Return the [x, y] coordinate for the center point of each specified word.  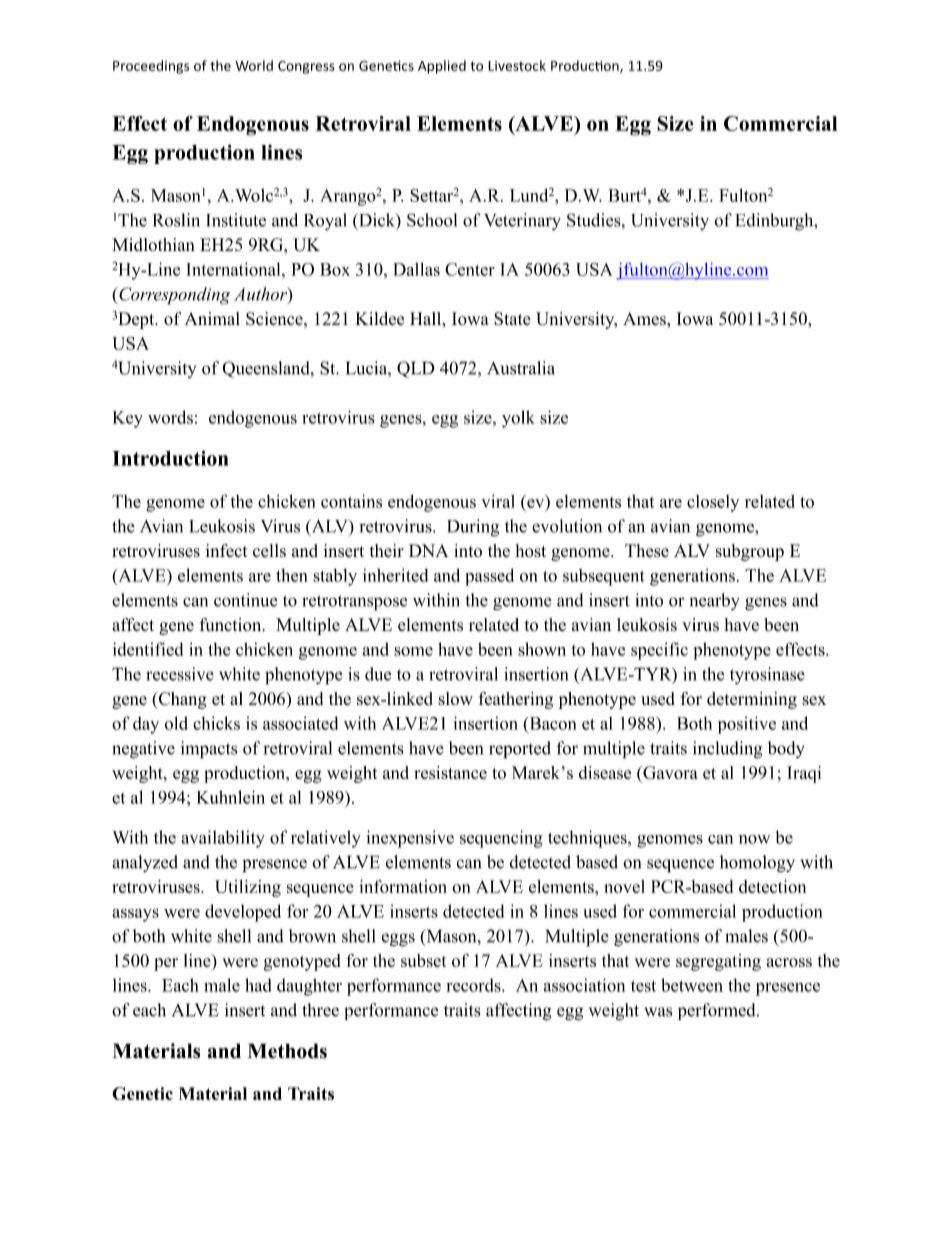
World [254, 65]
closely [713, 503]
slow [455, 698]
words [170, 417]
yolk [518, 419]
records [474, 985]
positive [747, 725]
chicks [216, 723]
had [258, 985]
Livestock [517, 65]
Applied [442, 67]
